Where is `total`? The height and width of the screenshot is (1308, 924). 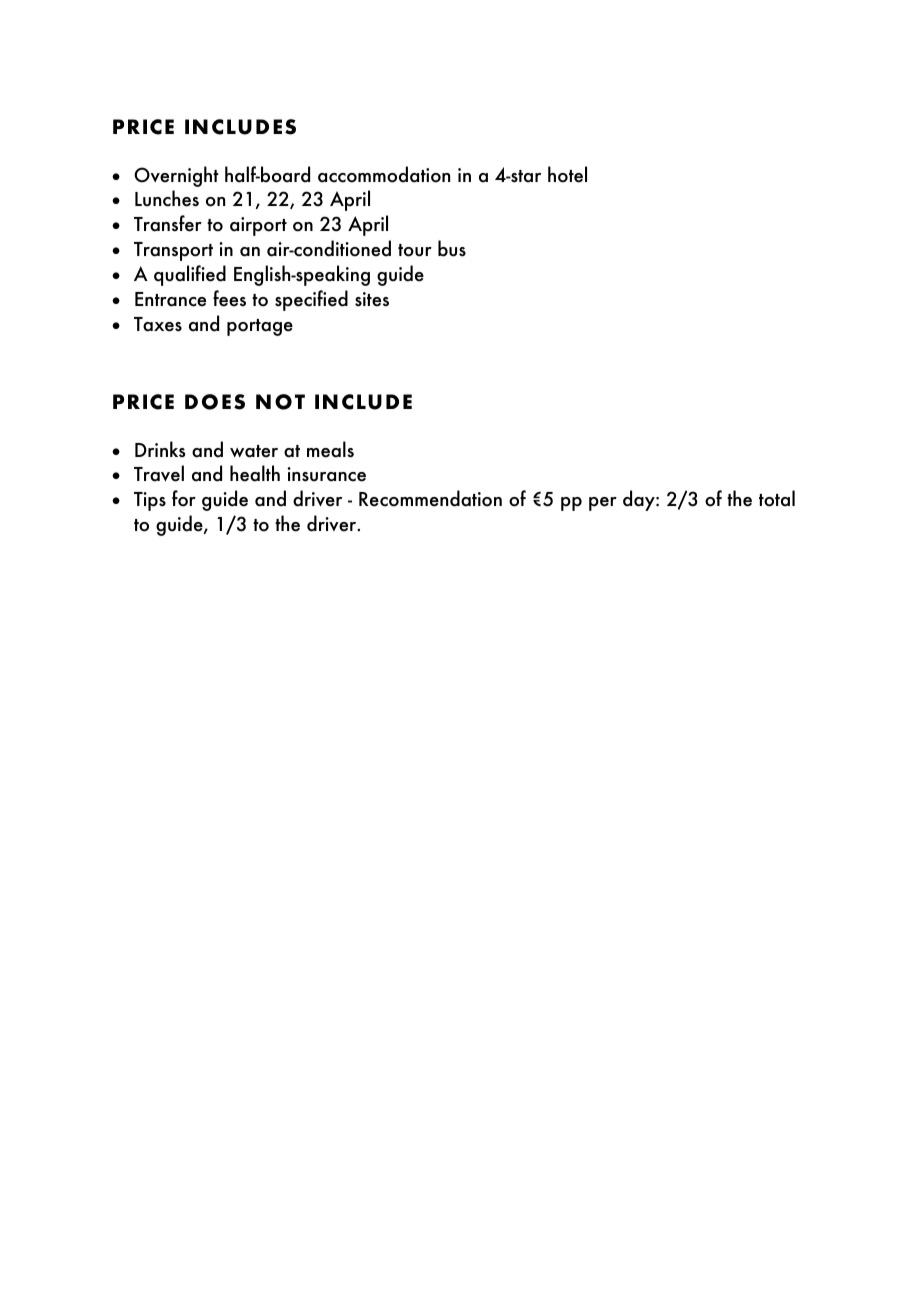
total is located at coordinates (777, 498).
